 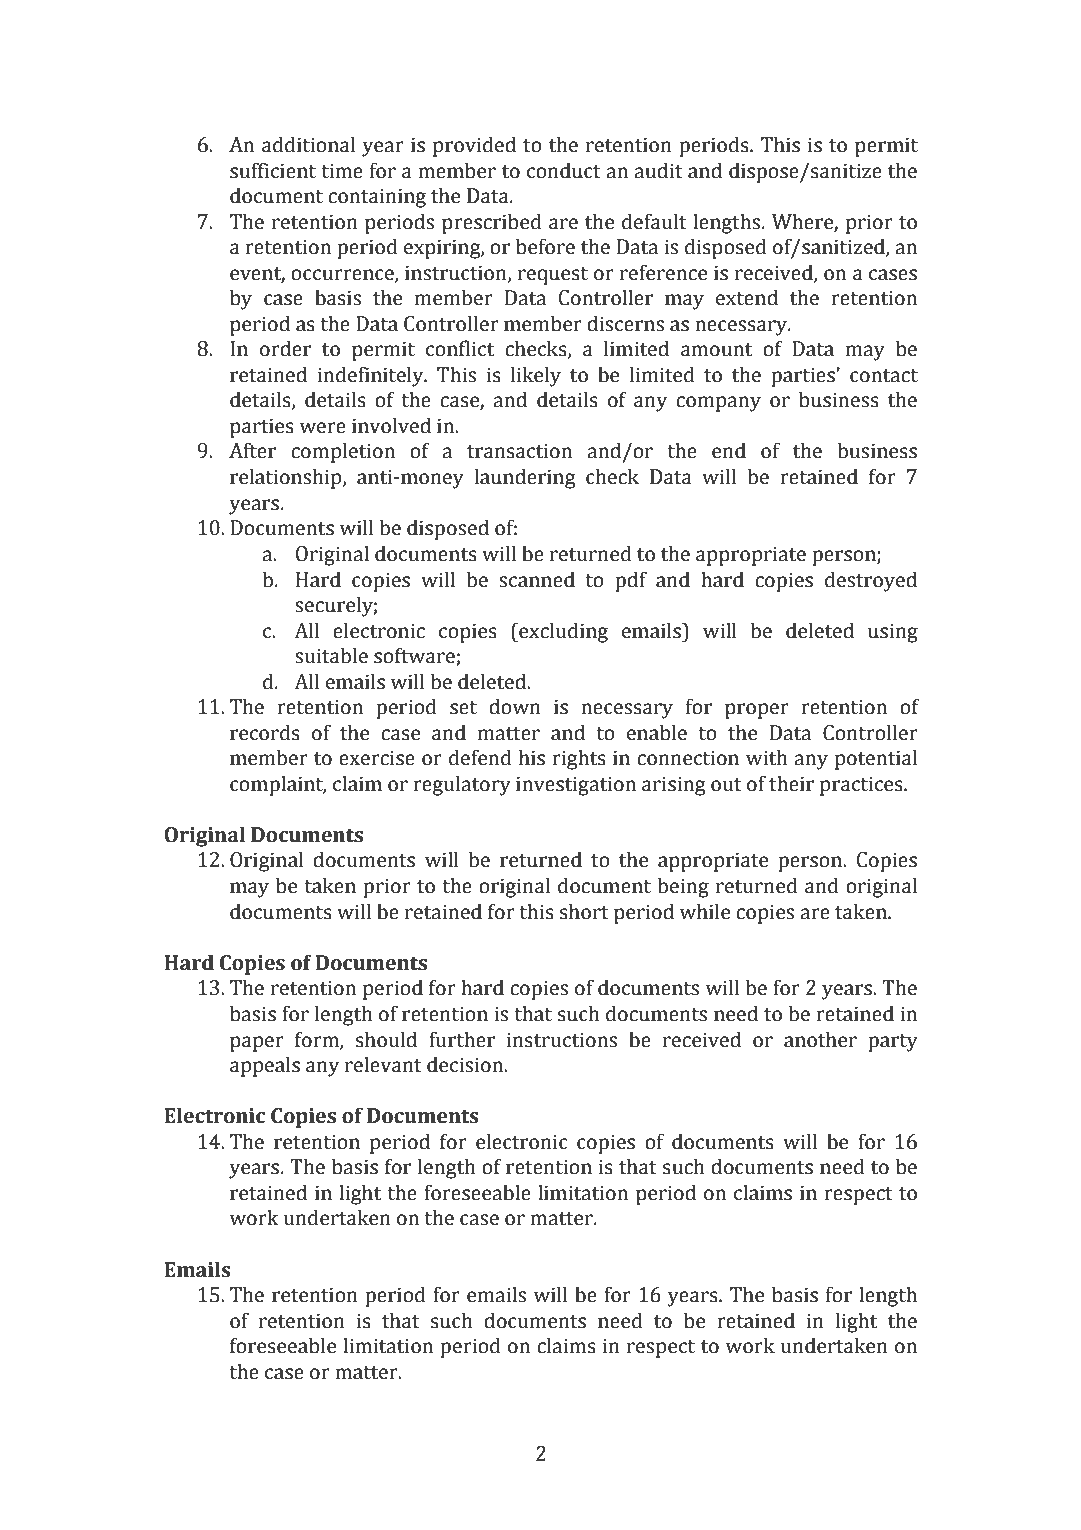 I want to click on destroyed, so click(x=871, y=581).
